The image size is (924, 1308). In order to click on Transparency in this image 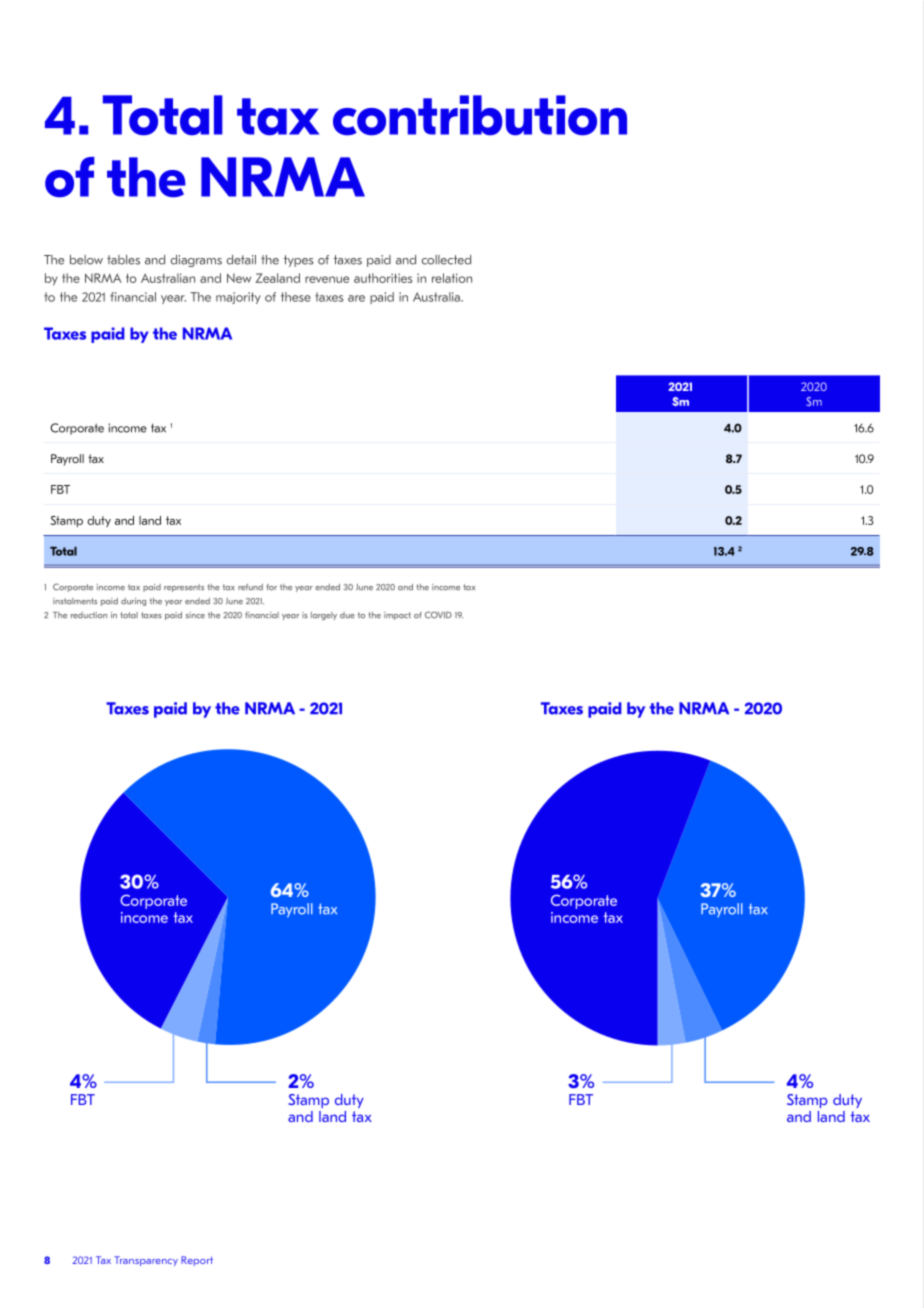, I will do `click(146, 1261)`.
